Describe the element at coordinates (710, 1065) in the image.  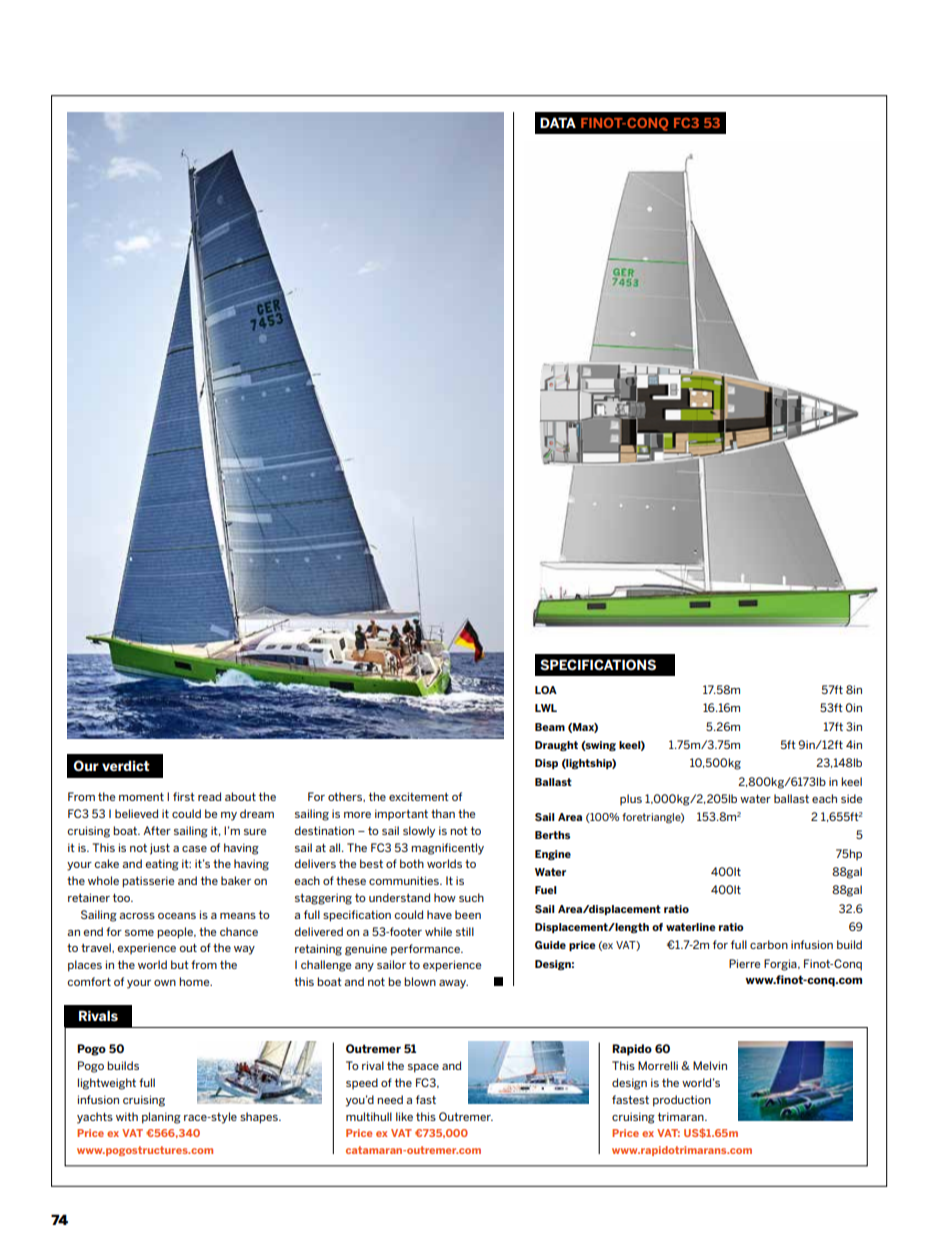
I see `Melvin` at that location.
